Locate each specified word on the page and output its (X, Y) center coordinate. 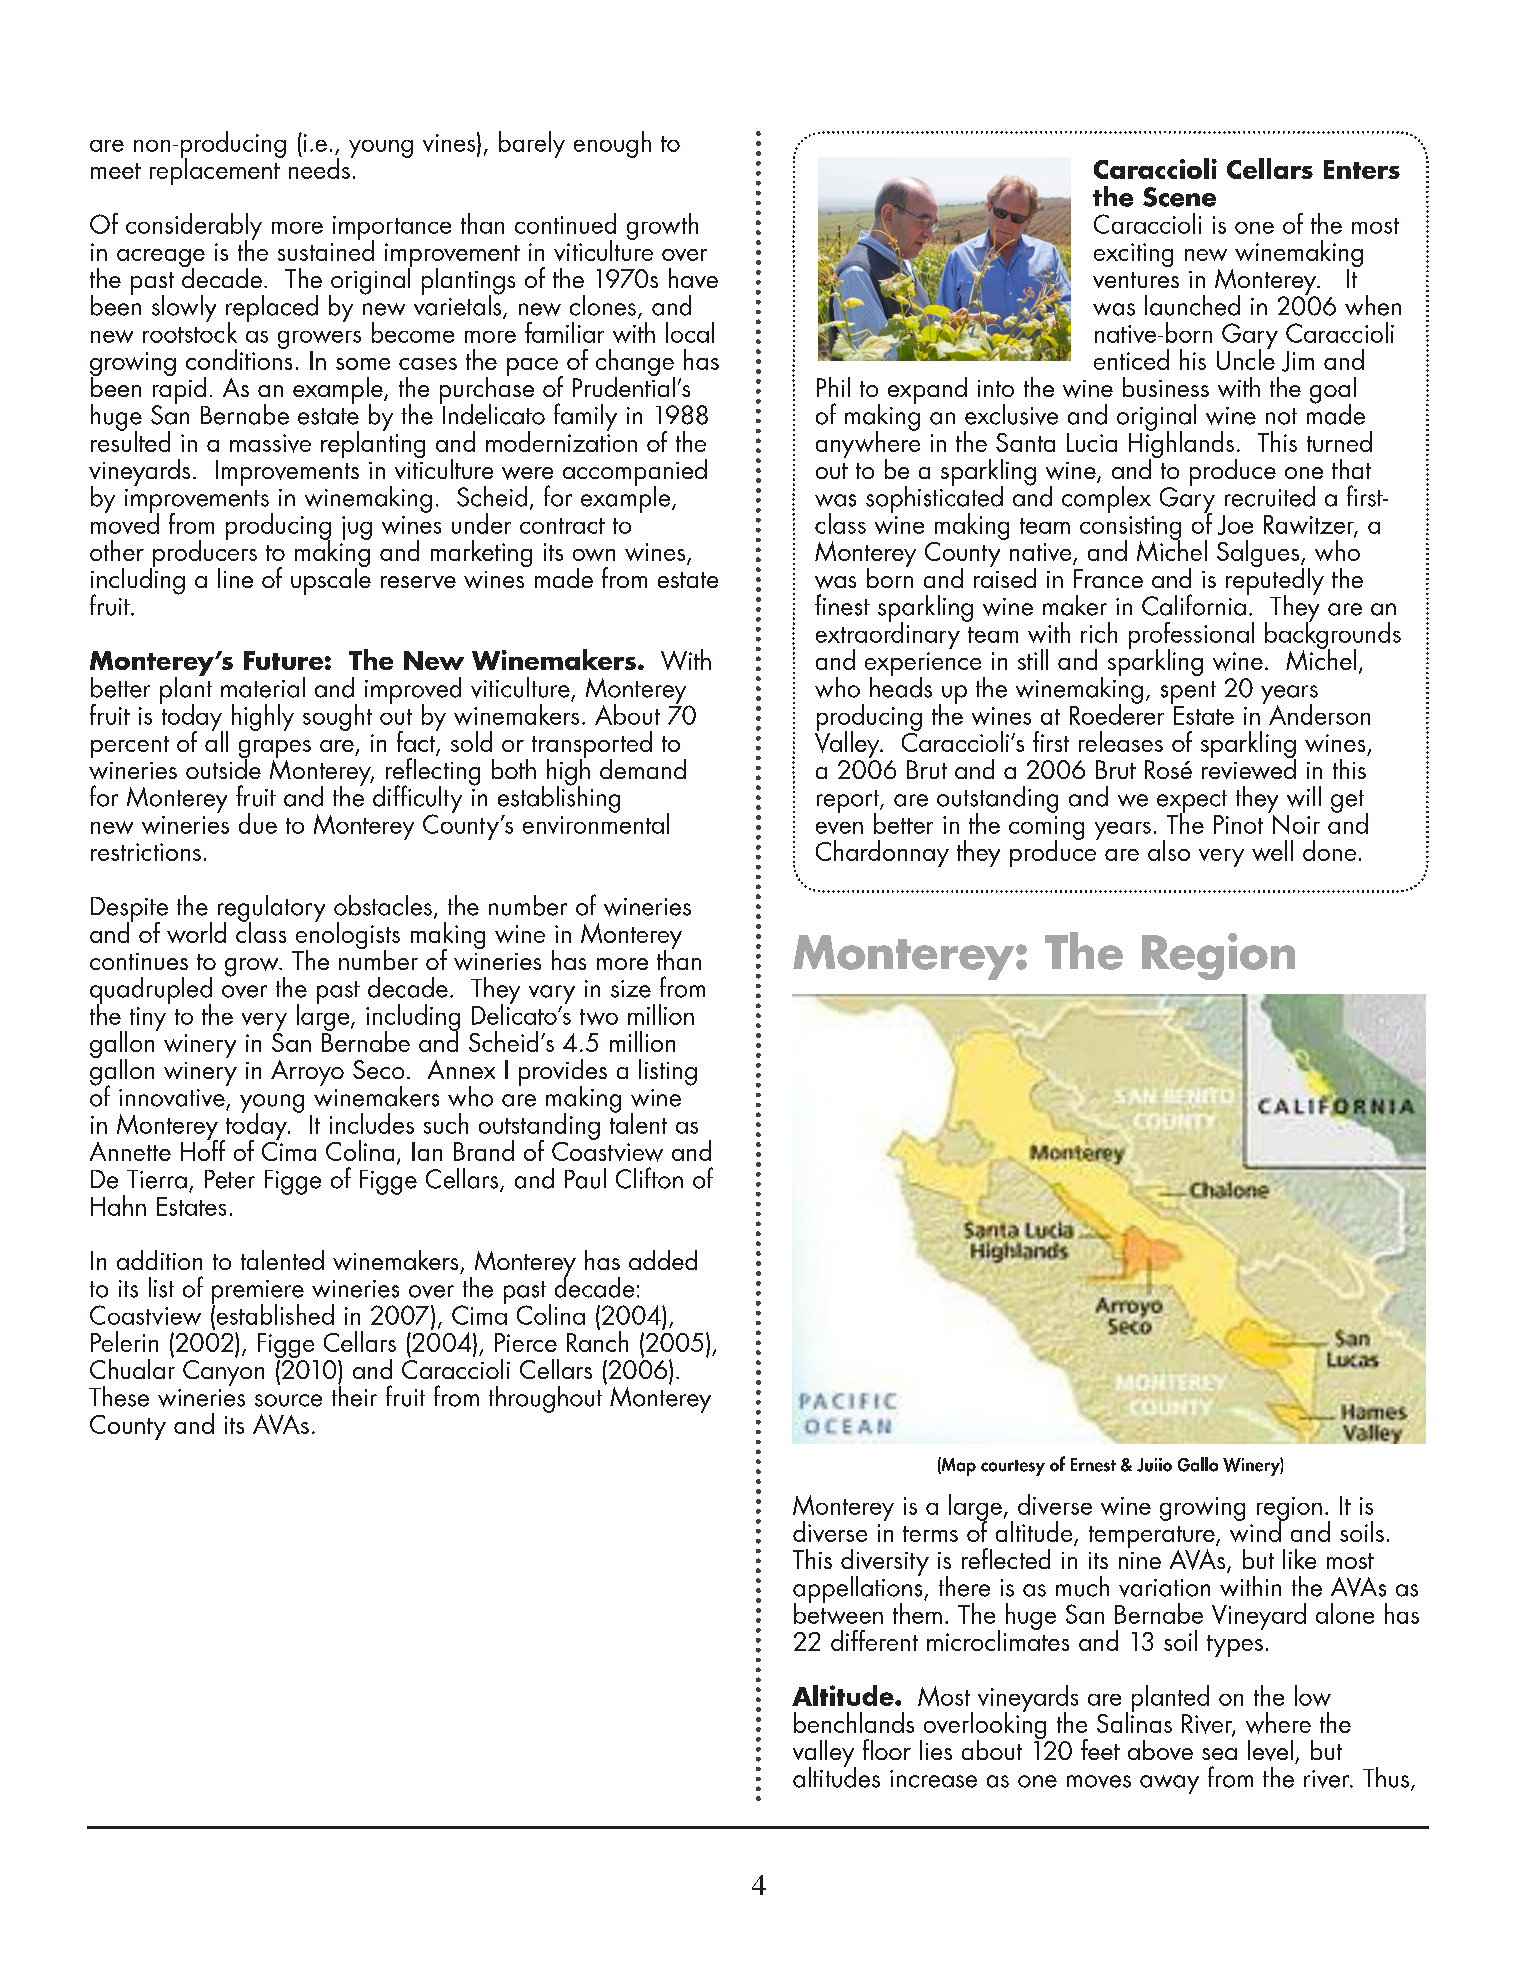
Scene (1179, 197)
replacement (216, 170)
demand (643, 769)
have (693, 278)
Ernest (1093, 1465)
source (288, 1400)
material (263, 687)
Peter (230, 1179)
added (663, 1260)
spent (1188, 692)
